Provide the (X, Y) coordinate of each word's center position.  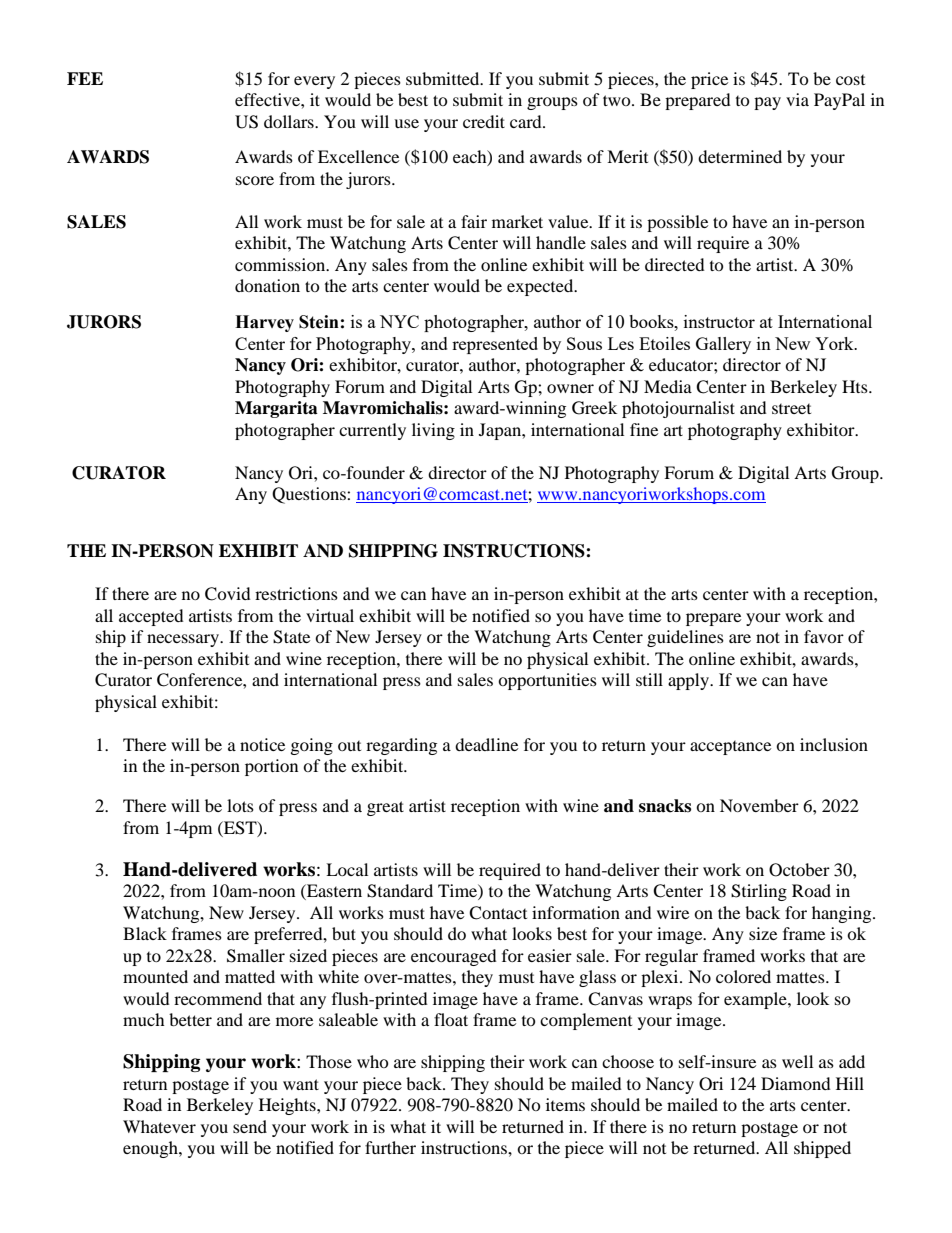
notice (262, 744)
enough (151, 1149)
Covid (228, 594)
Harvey (264, 323)
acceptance (730, 748)
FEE (85, 78)
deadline (486, 744)
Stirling (759, 892)
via (797, 99)
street (791, 409)
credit (484, 121)
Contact (498, 913)
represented (495, 345)
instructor (719, 321)
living (433, 431)
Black (145, 933)
